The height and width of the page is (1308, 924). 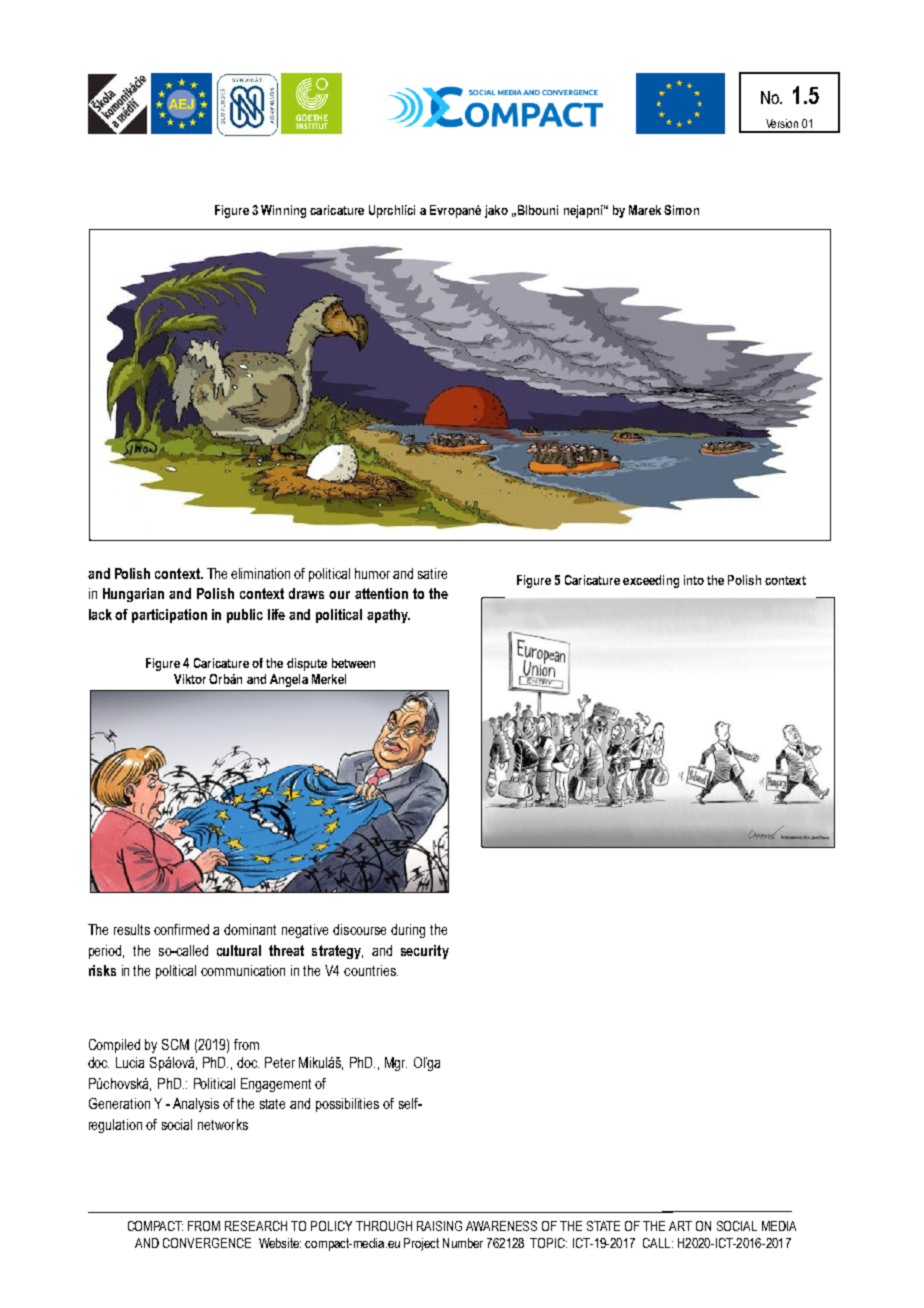 What do you see at coordinates (645, 210) in the page?
I see `Marek` at bounding box center [645, 210].
